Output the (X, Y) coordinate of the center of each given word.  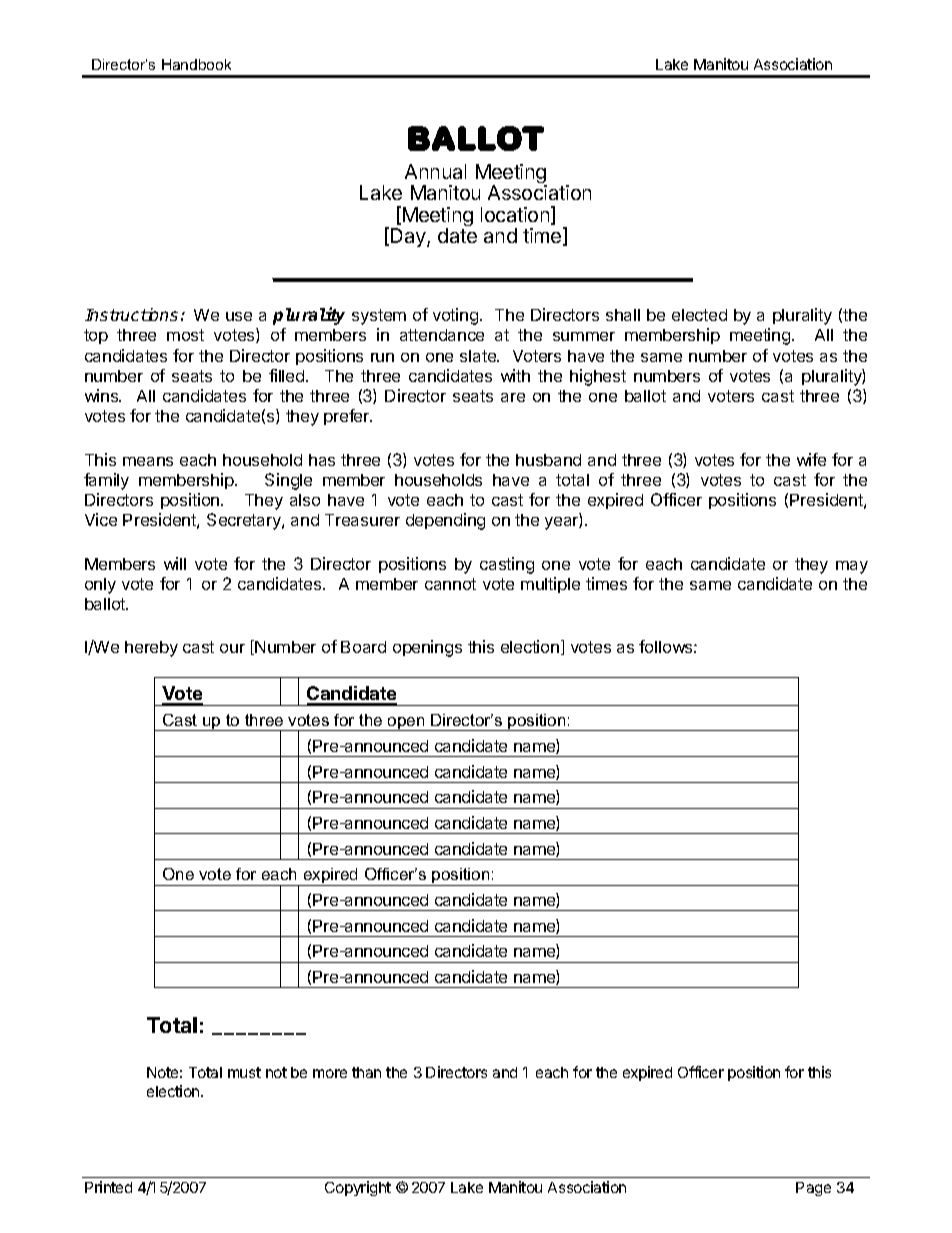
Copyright (358, 1188)
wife (811, 459)
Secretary (245, 521)
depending (445, 521)
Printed (108, 1187)
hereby (151, 649)
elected (699, 315)
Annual (435, 171)
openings (427, 648)
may (852, 567)
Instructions (131, 314)
